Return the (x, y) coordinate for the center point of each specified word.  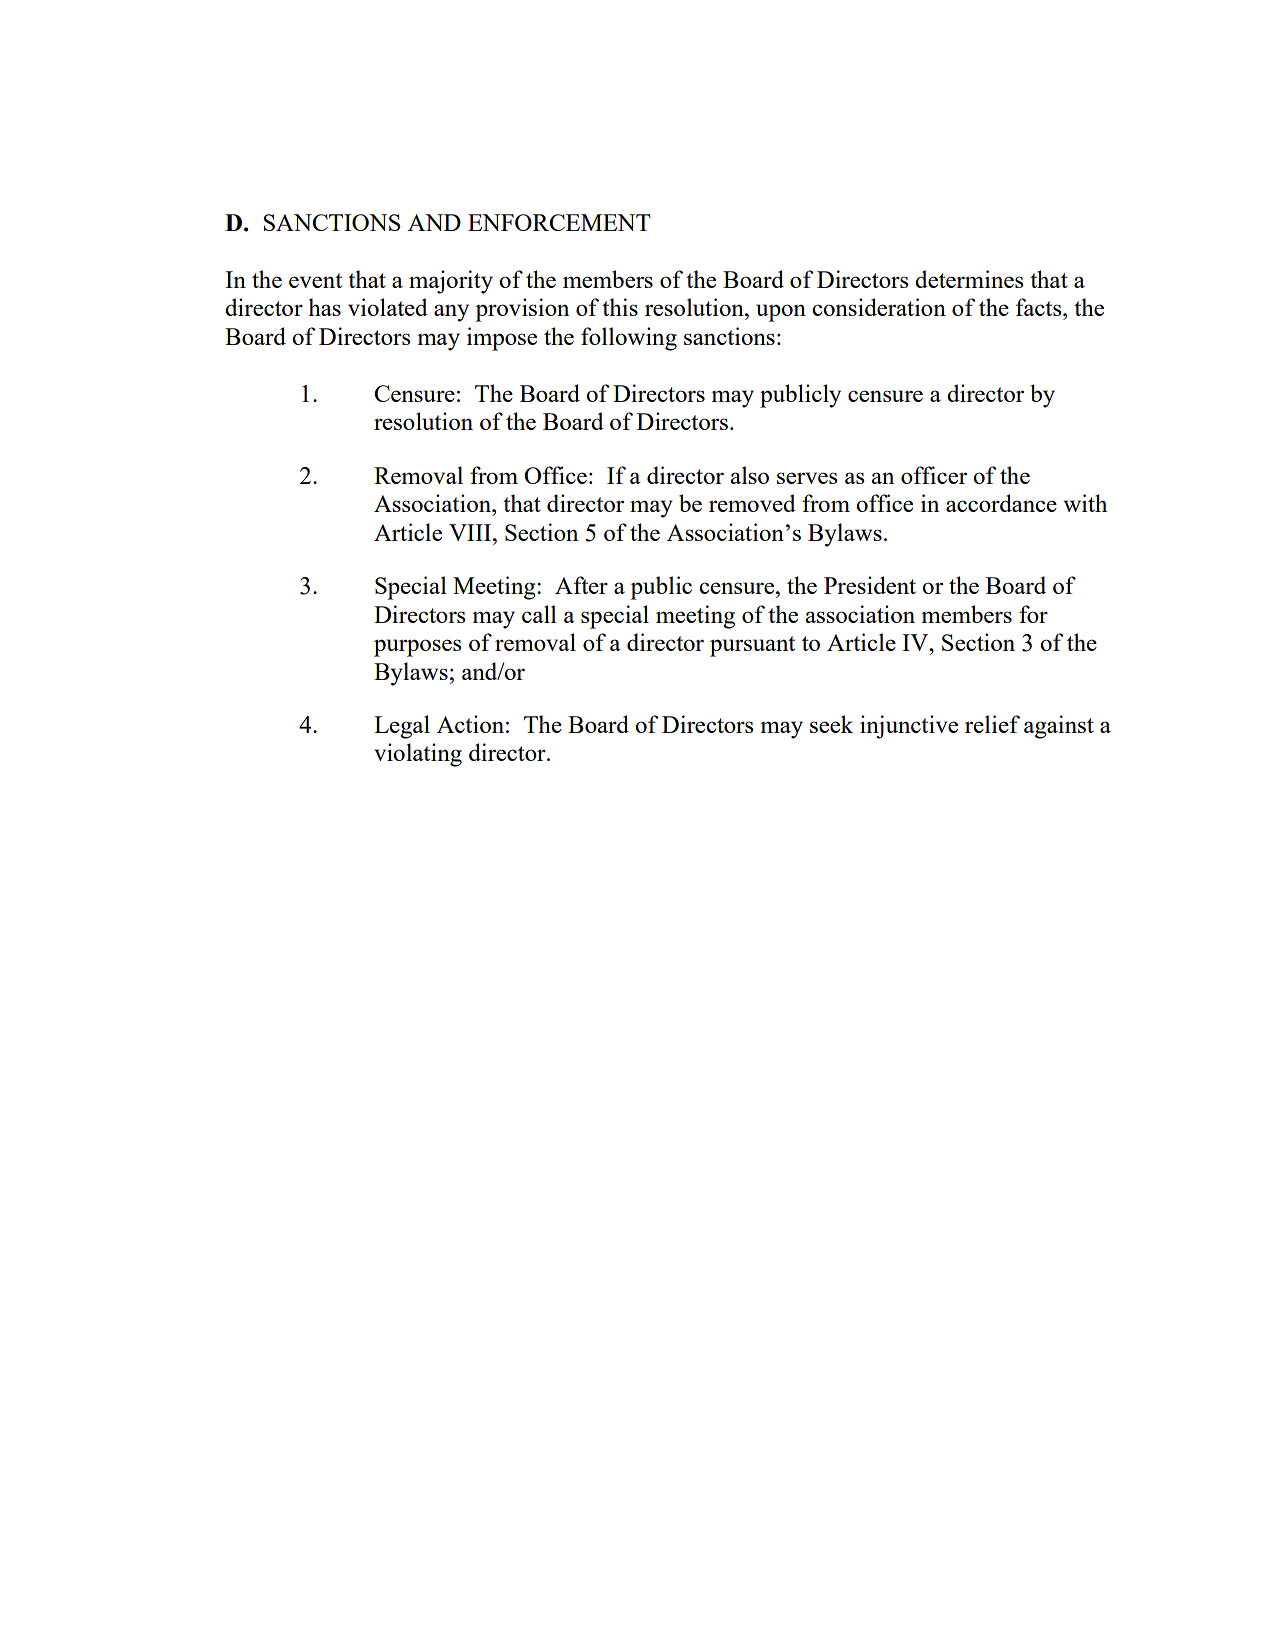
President (870, 585)
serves (807, 478)
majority (451, 282)
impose (502, 339)
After (581, 585)
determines (969, 279)
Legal (402, 727)
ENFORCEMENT (559, 222)
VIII (471, 532)
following (629, 339)
